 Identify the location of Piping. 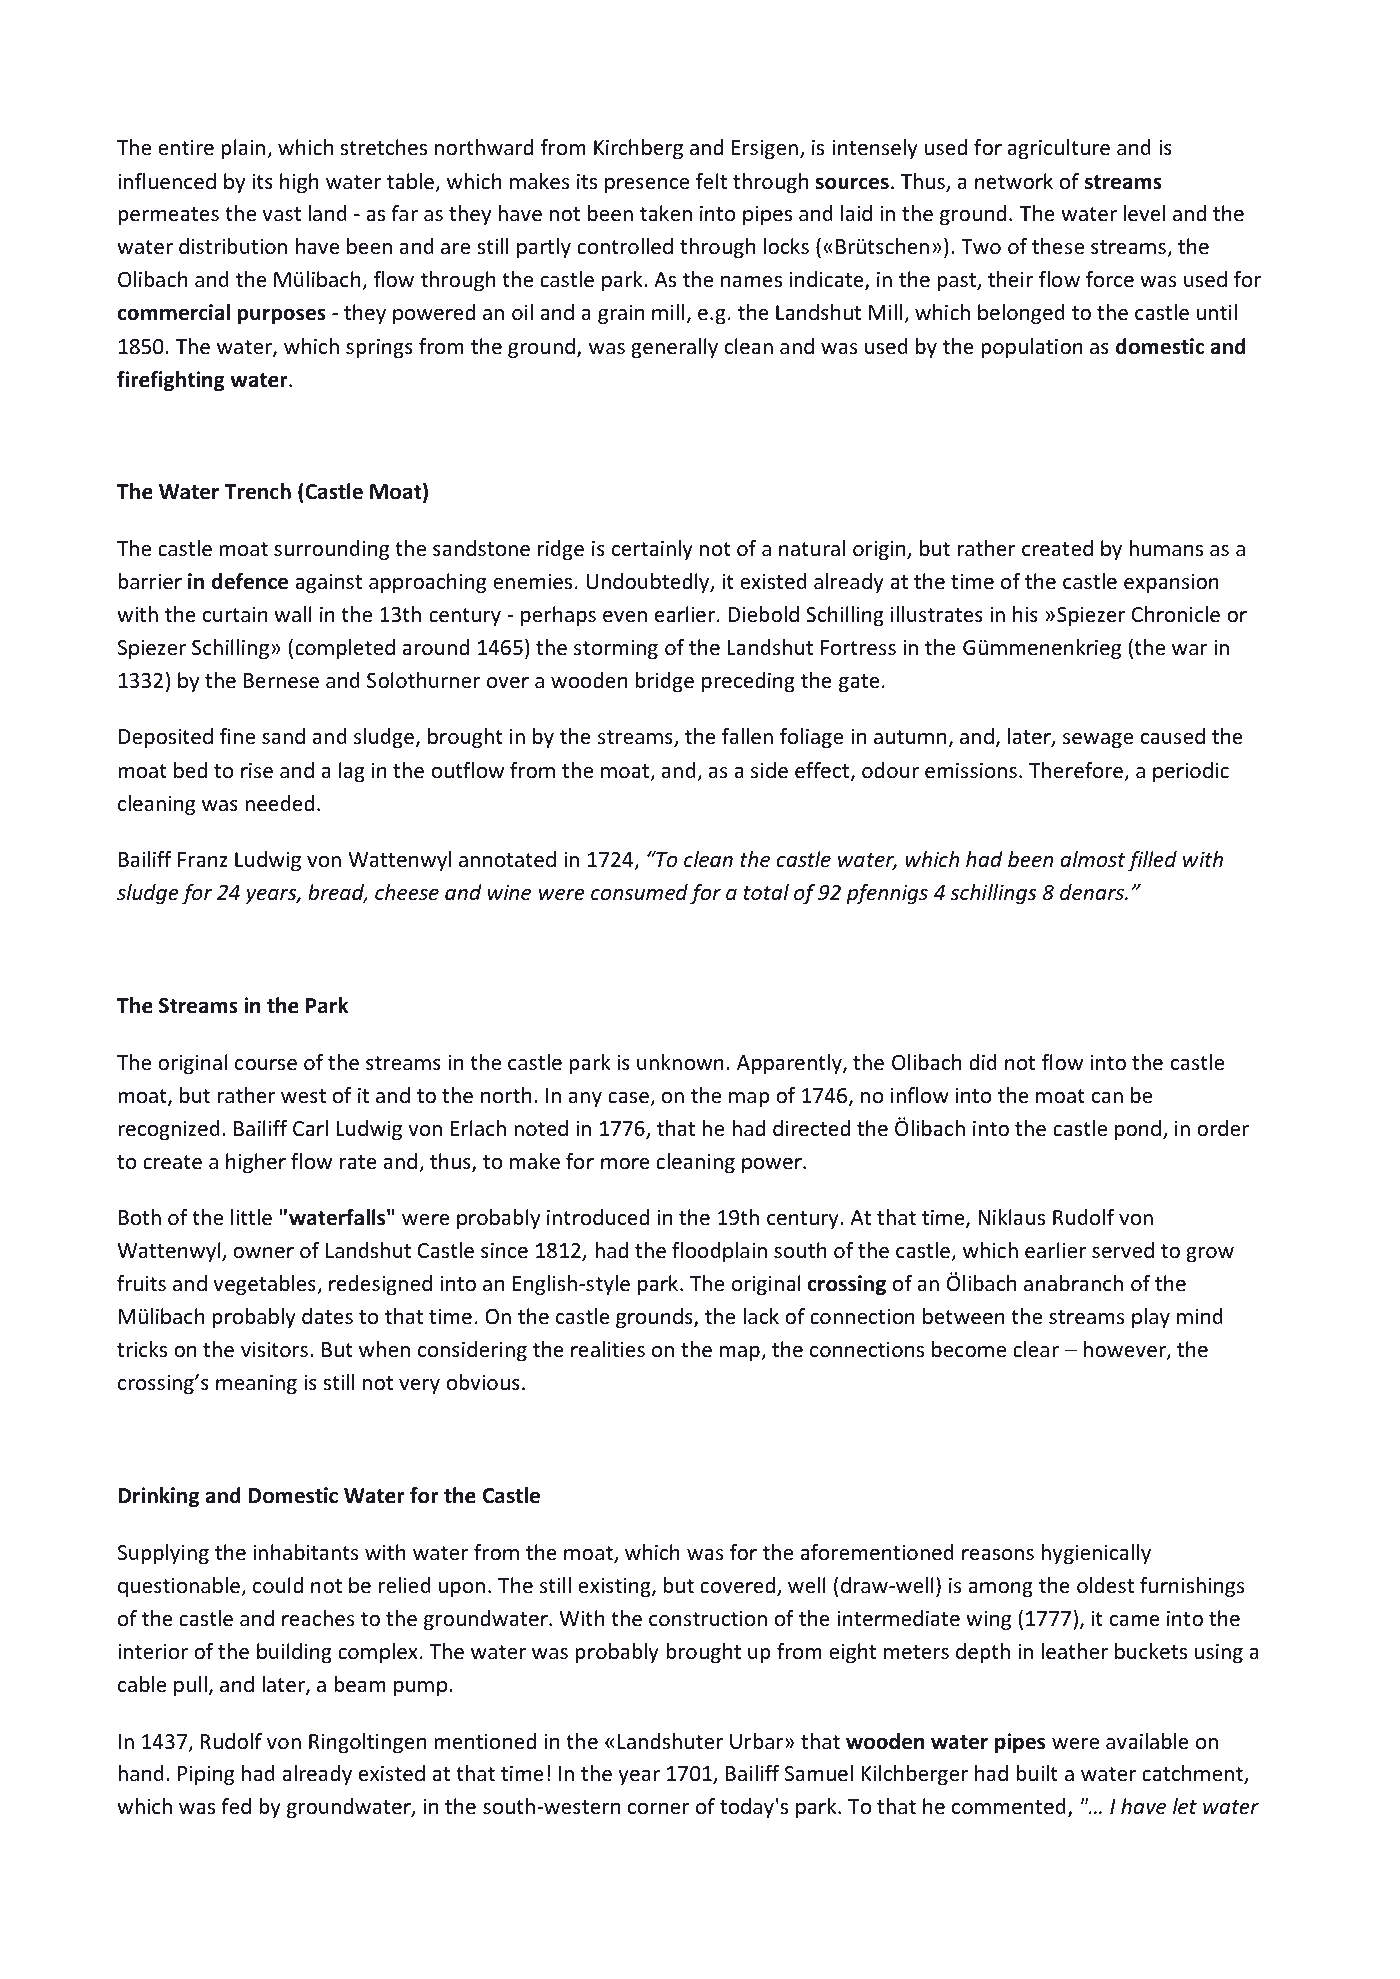
(206, 1775).
